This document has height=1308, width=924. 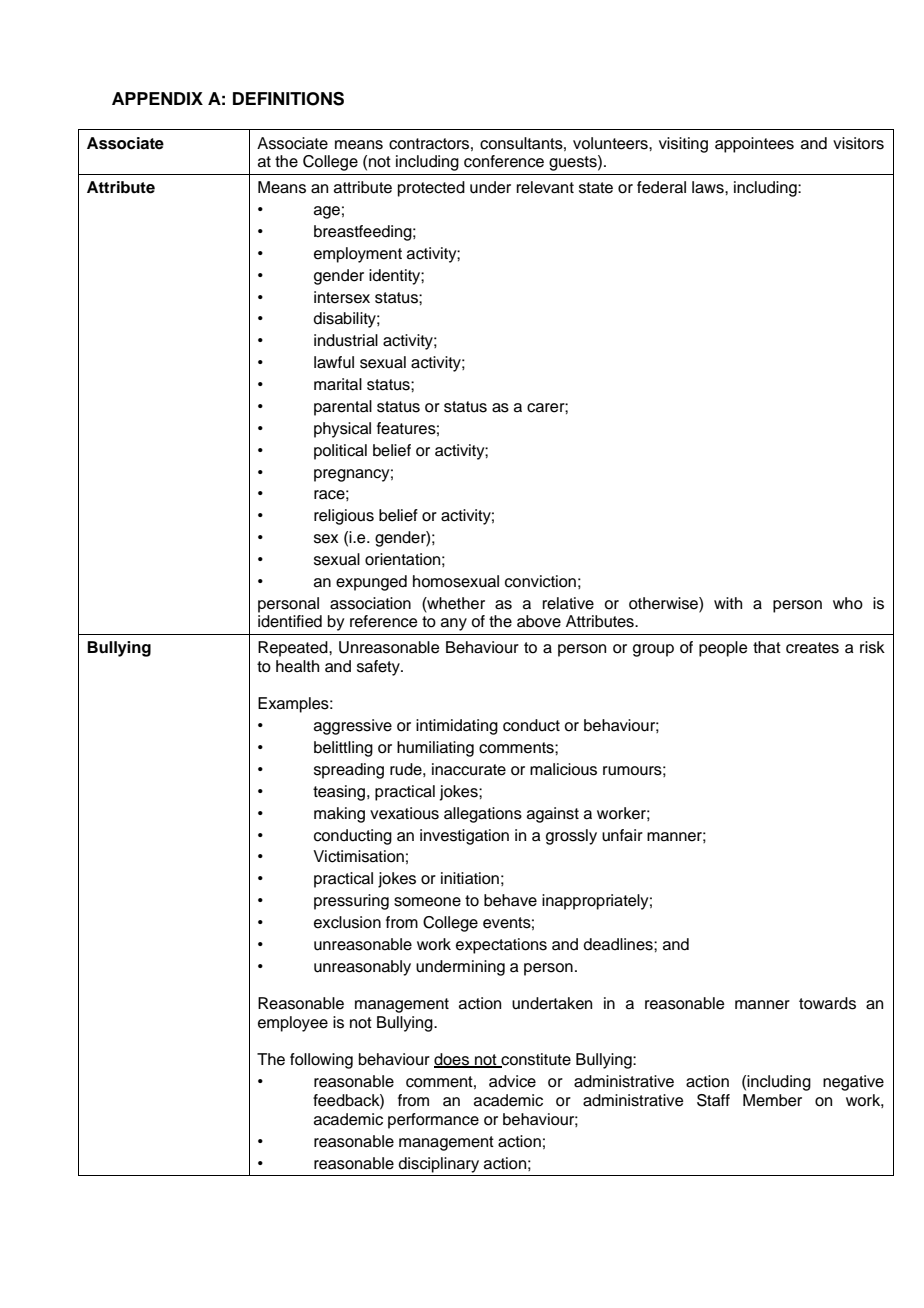 What do you see at coordinates (539, 621) in the document?
I see `above` at bounding box center [539, 621].
